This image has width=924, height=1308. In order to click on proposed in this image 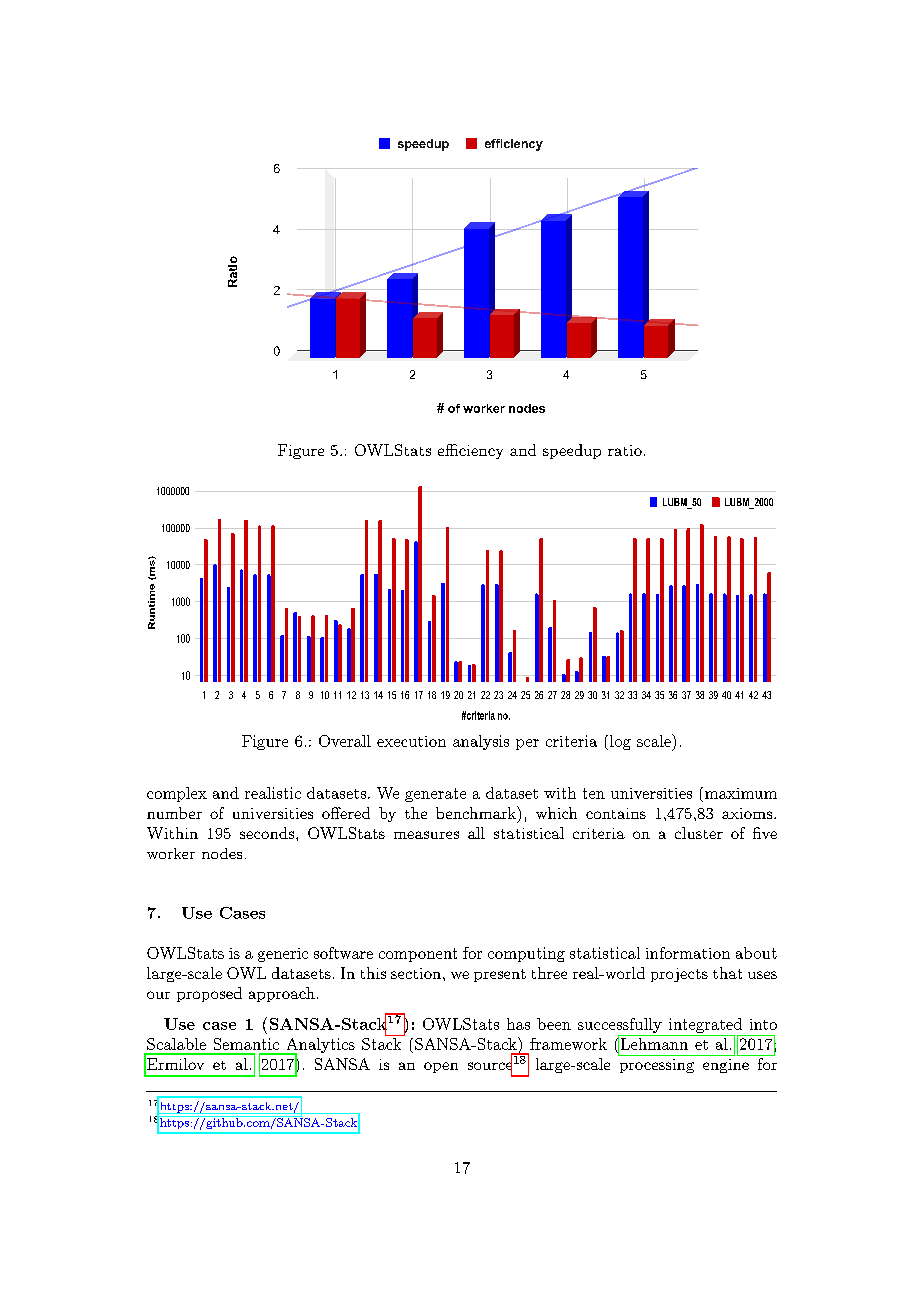, I will do `click(209, 994)`.
